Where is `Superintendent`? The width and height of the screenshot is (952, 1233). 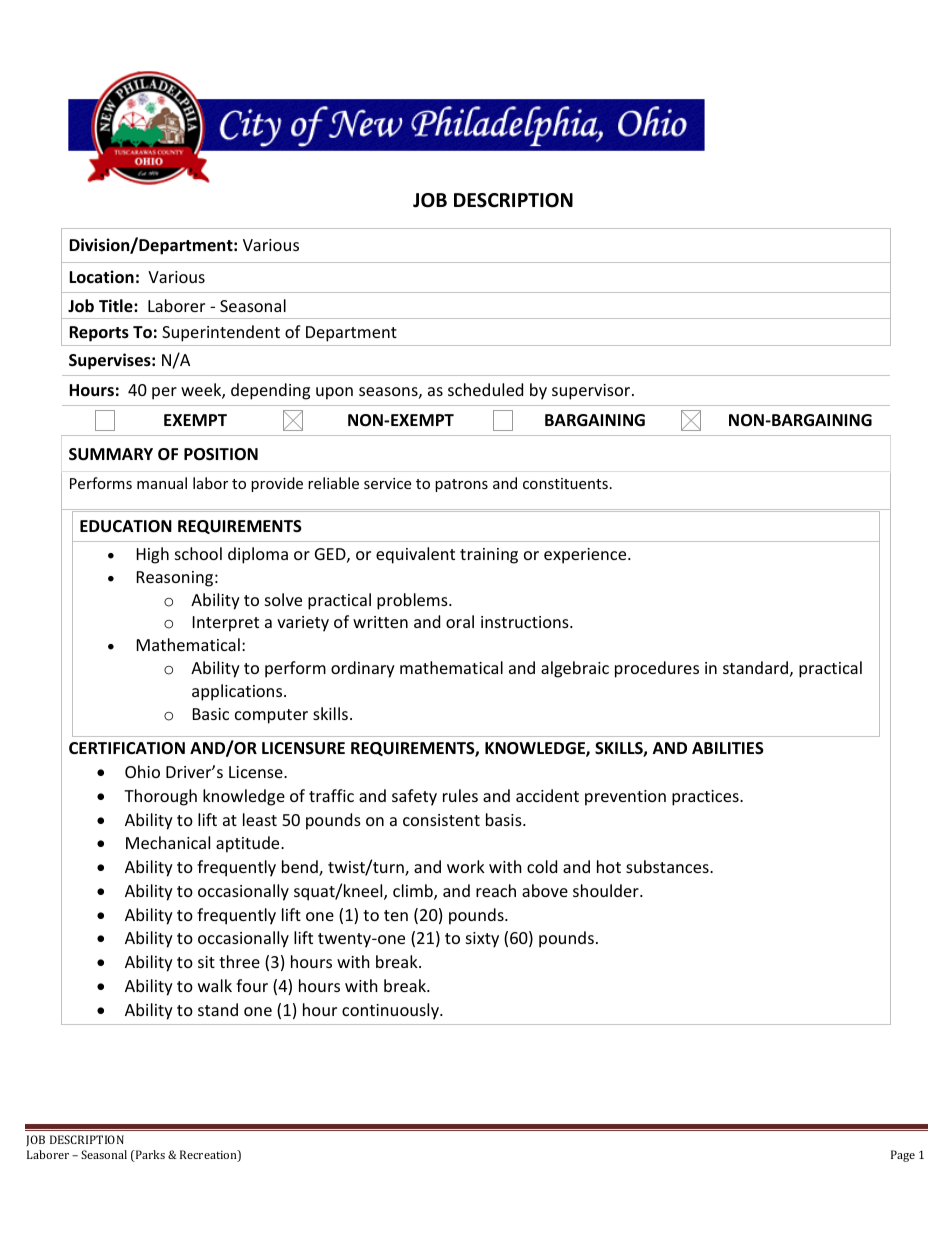 Superintendent is located at coordinates (221, 333).
